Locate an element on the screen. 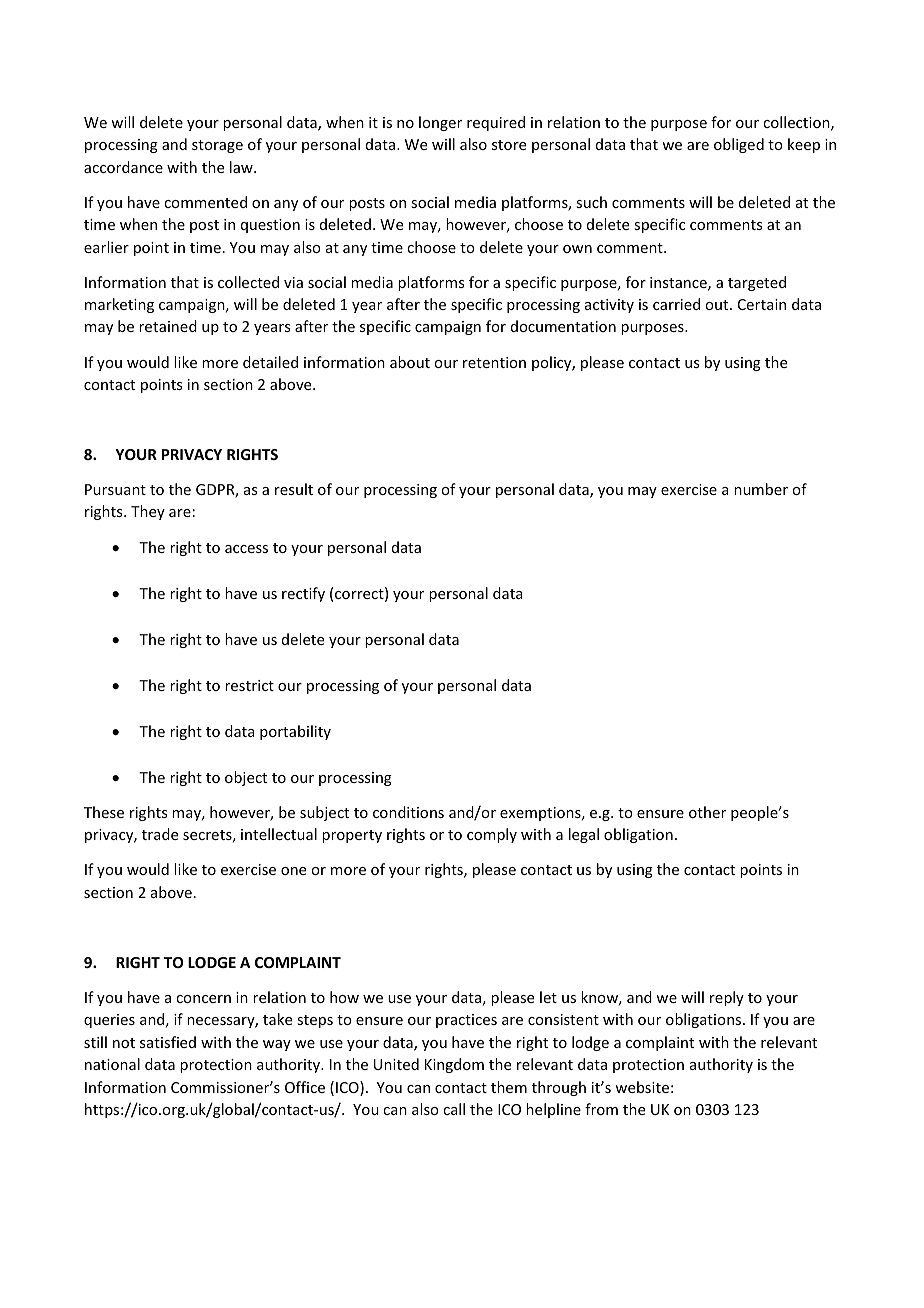 The image size is (924, 1308). storage is located at coordinates (217, 146).
